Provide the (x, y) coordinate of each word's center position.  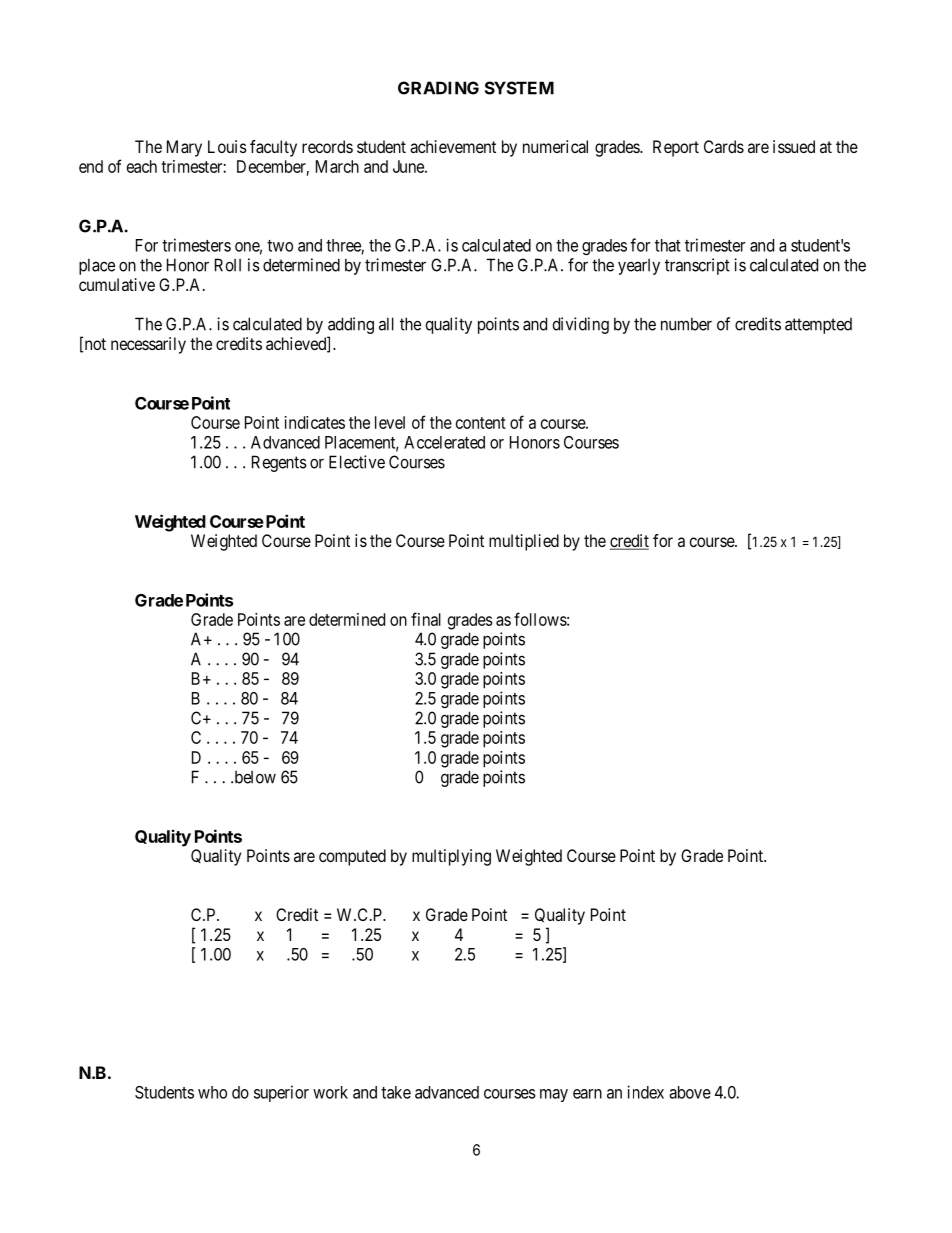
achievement (453, 146)
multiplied (524, 542)
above (690, 1092)
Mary (184, 148)
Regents (279, 463)
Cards (724, 146)
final (426, 619)
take (396, 1092)
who (212, 1092)
